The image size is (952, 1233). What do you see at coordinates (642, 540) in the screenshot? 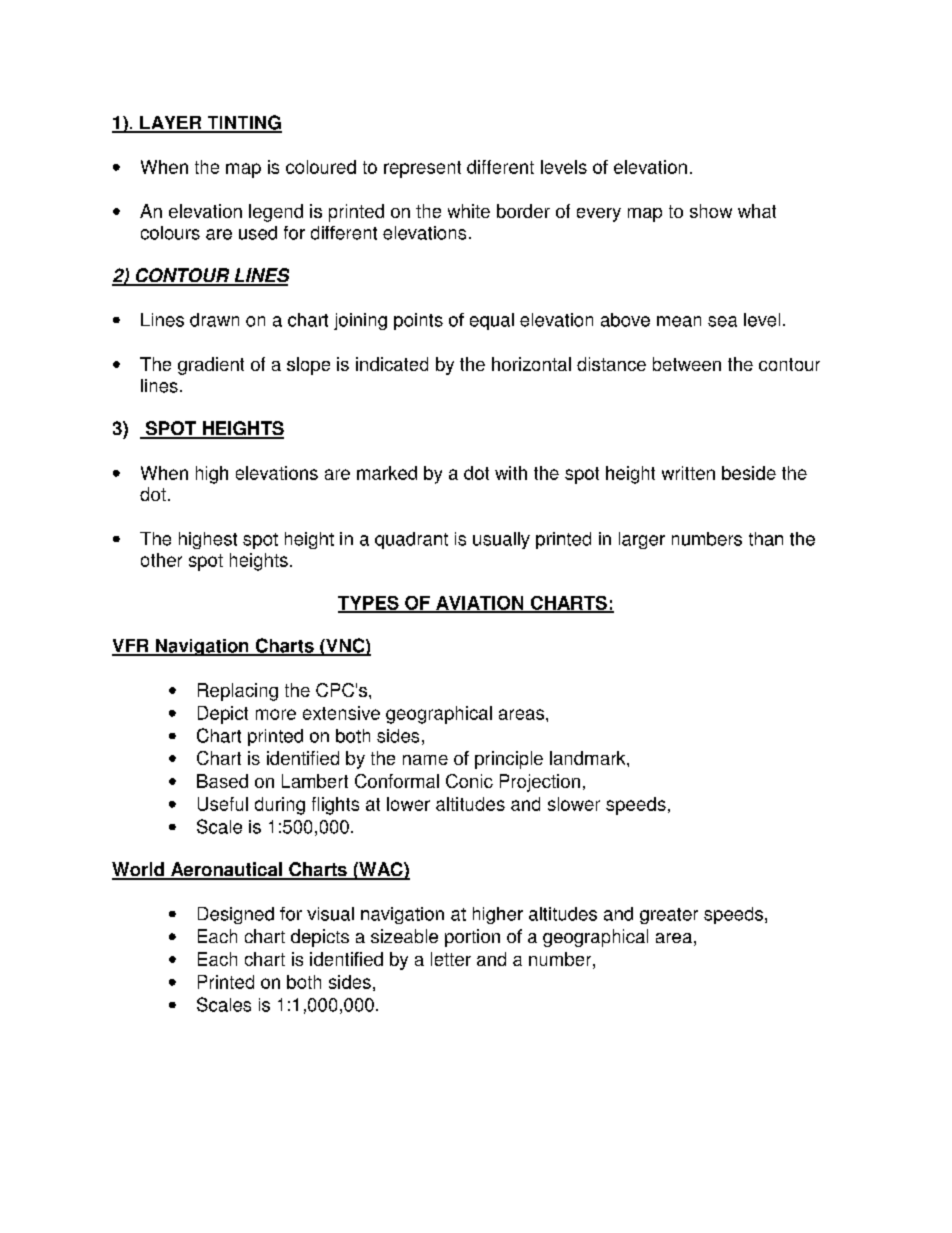
I see `larger` at bounding box center [642, 540].
